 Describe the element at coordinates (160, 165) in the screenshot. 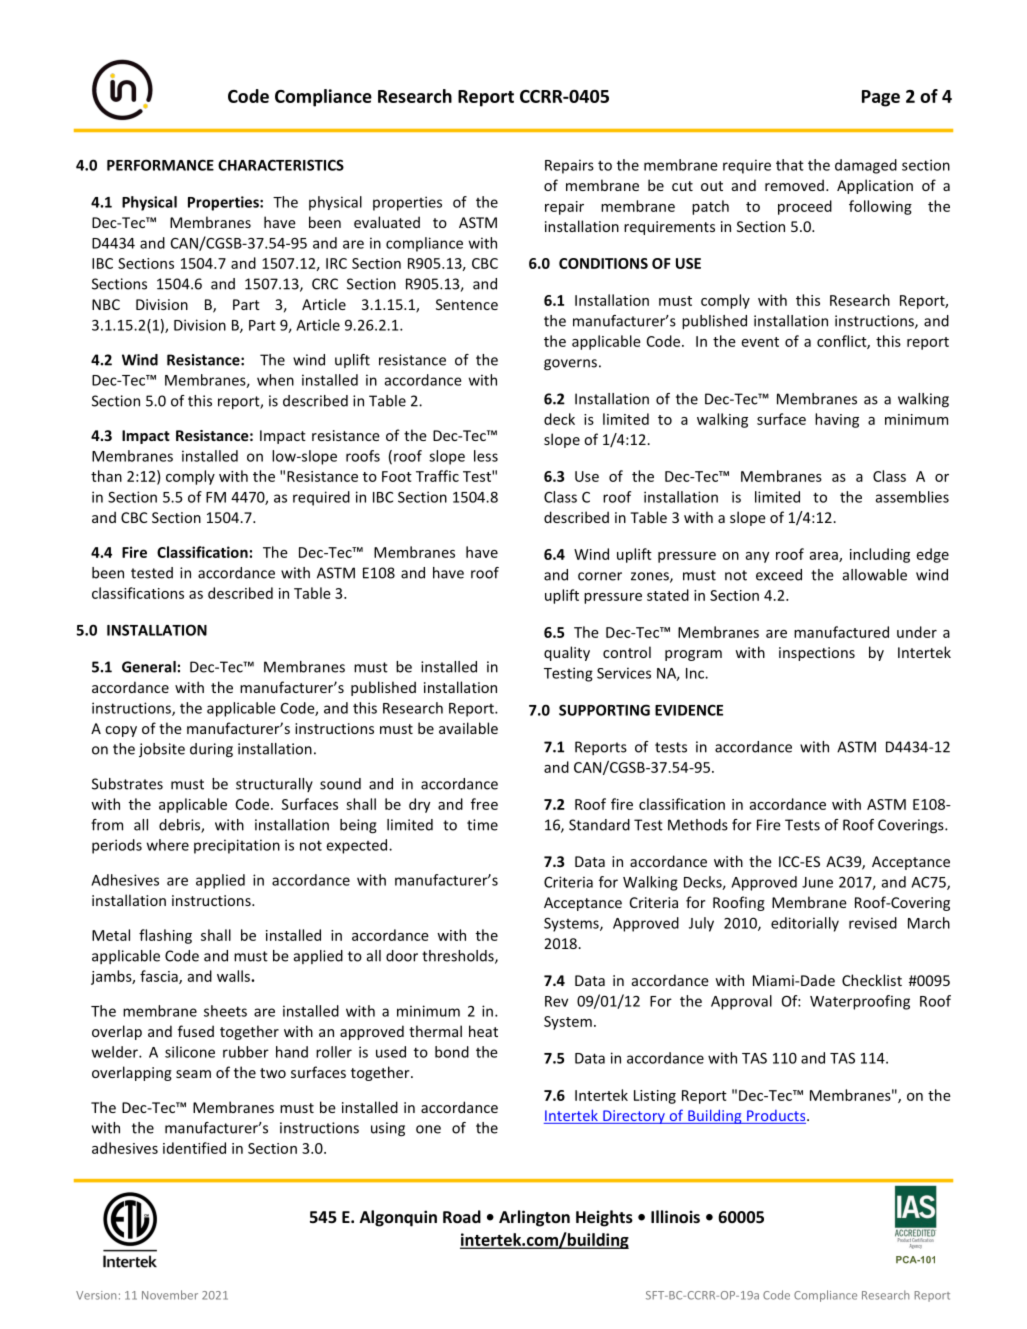

I see `PERFORMANCE` at that location.
